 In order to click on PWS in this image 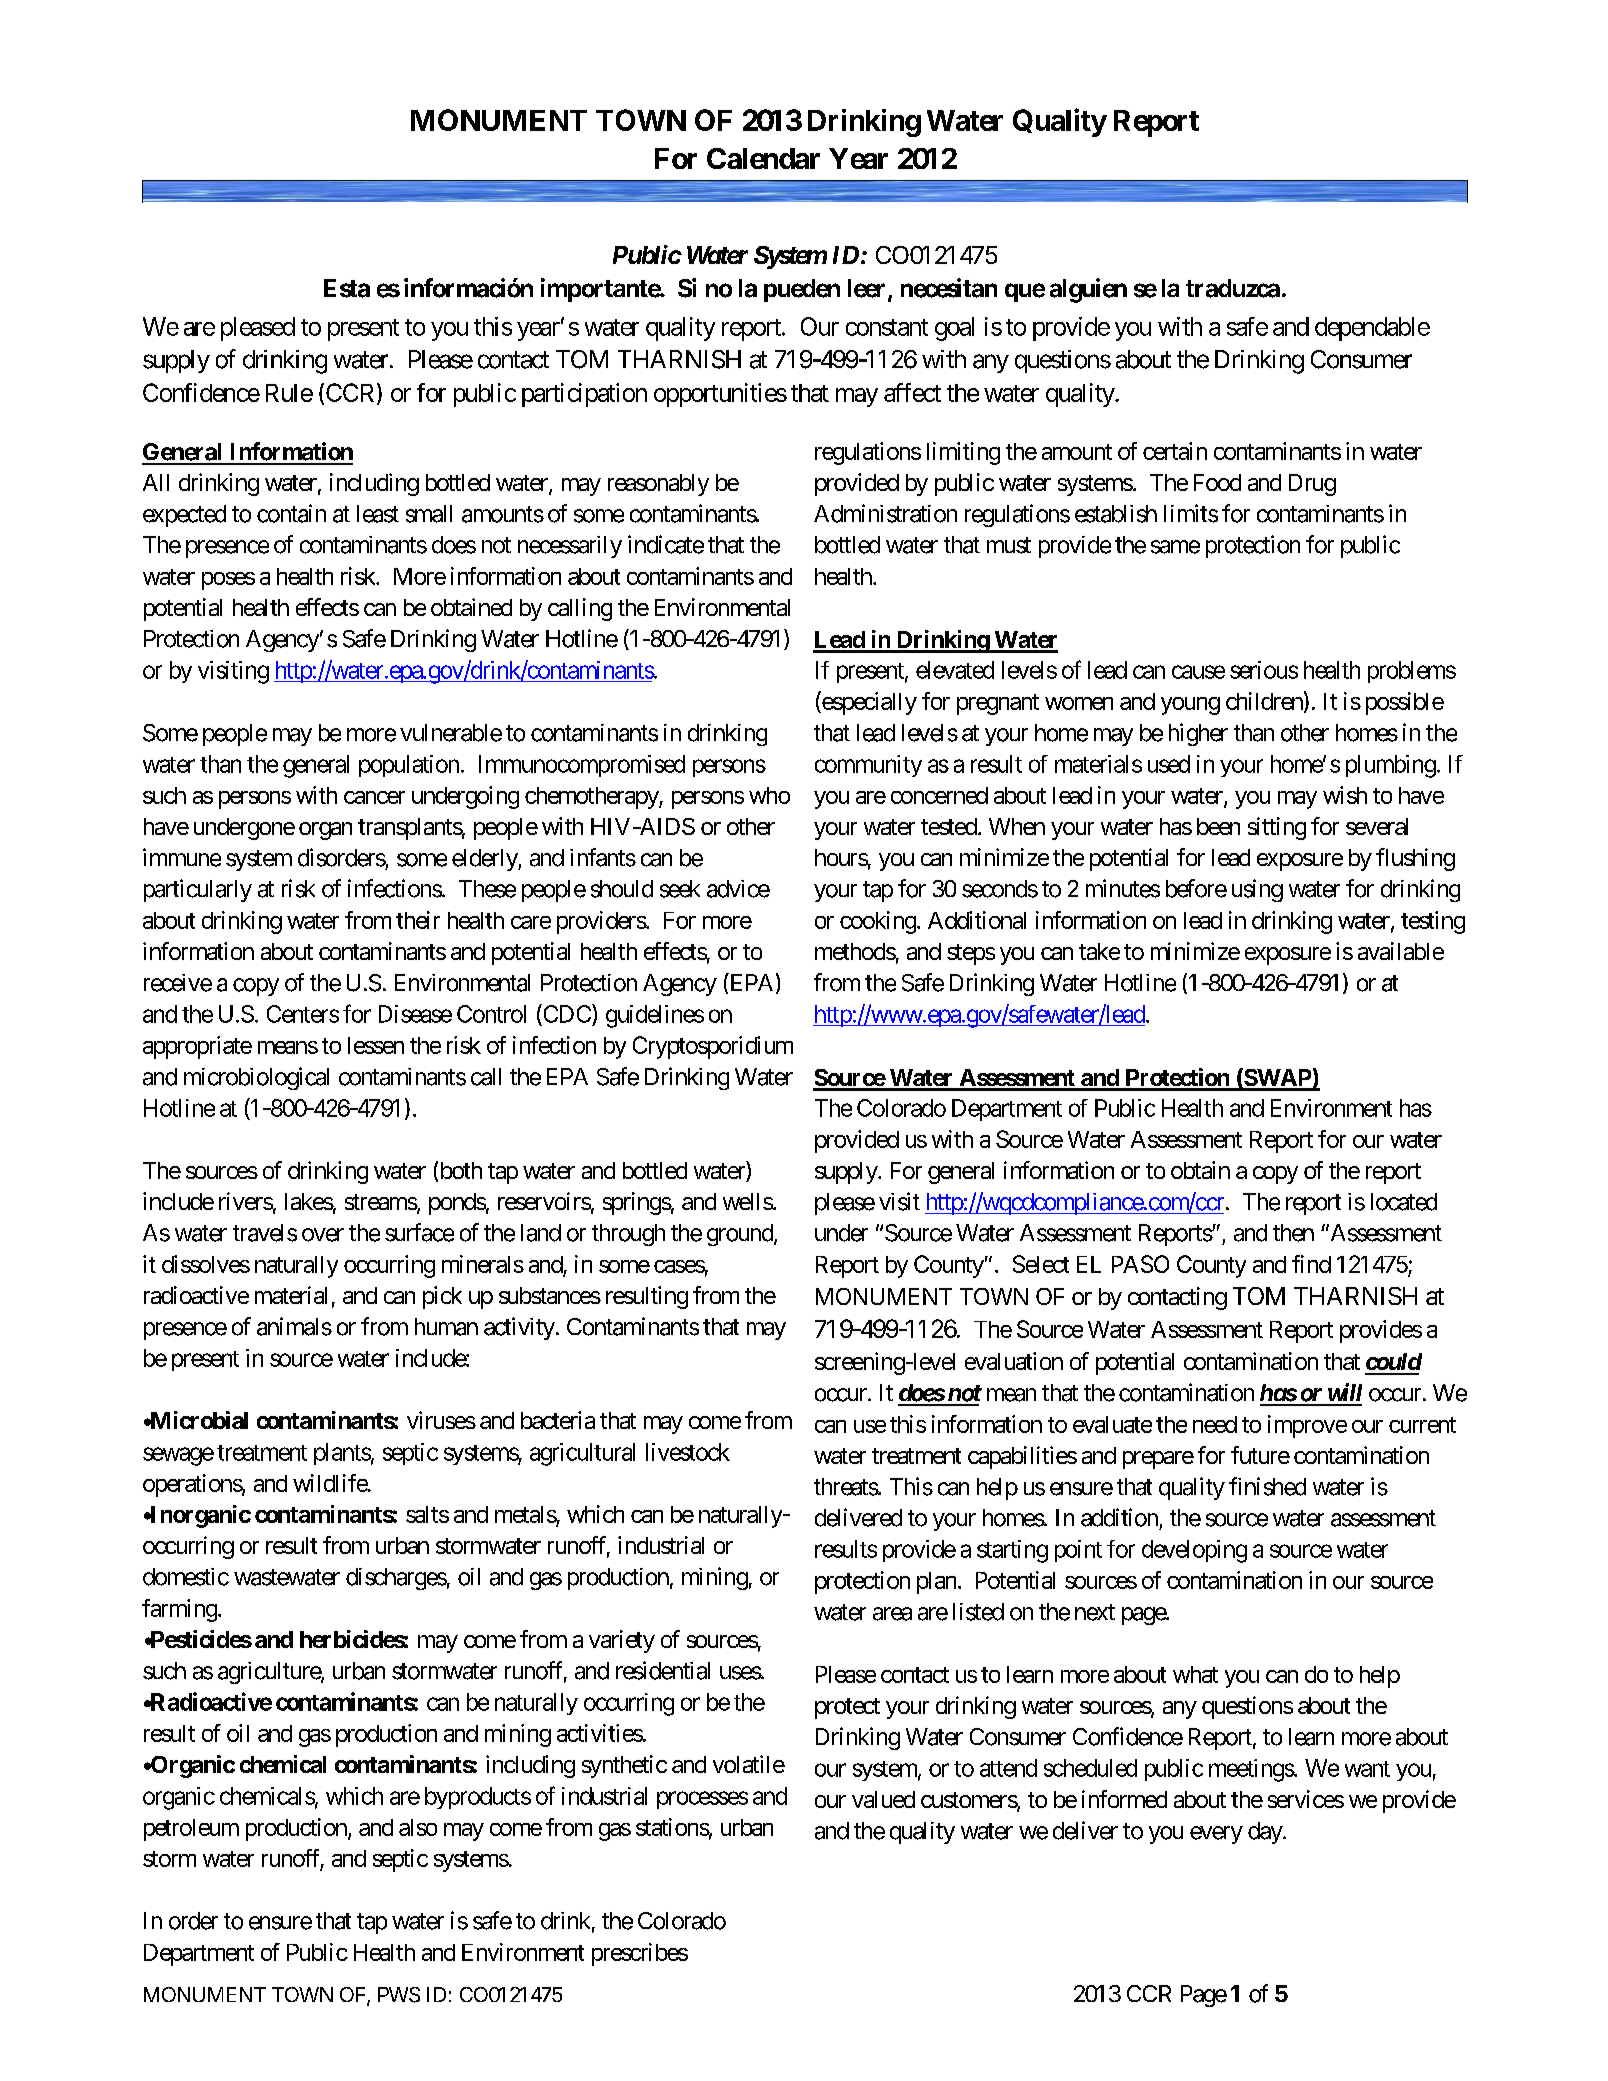, I will do `click(399, 1995)`.
